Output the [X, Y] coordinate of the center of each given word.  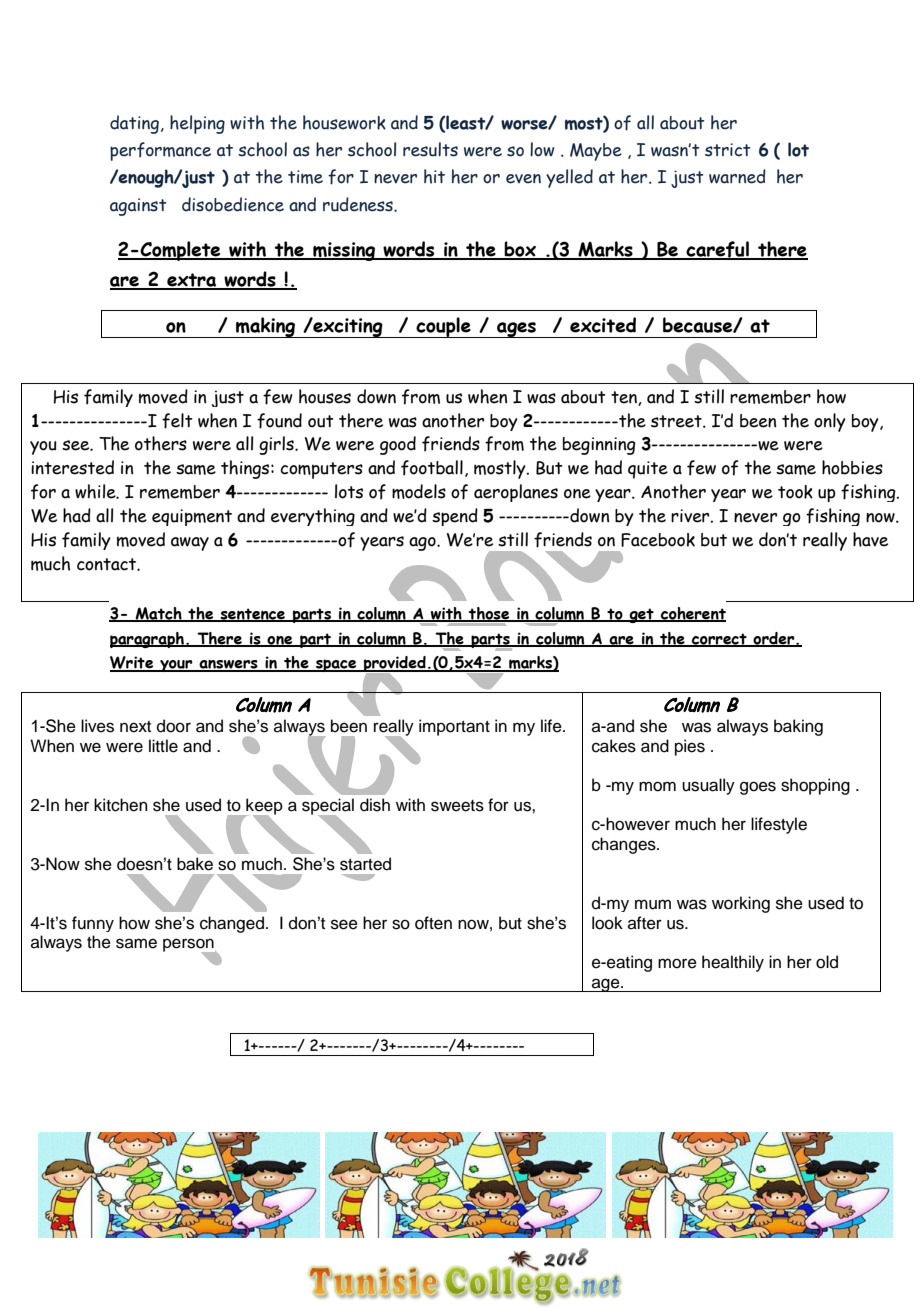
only [830, 422]
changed [232, 924]
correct [719, 640]
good [398, 445]
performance [160, 151]
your [176, 666]
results [430, 149]
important [454, 727]
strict [728, 150]
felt [177, 421]
